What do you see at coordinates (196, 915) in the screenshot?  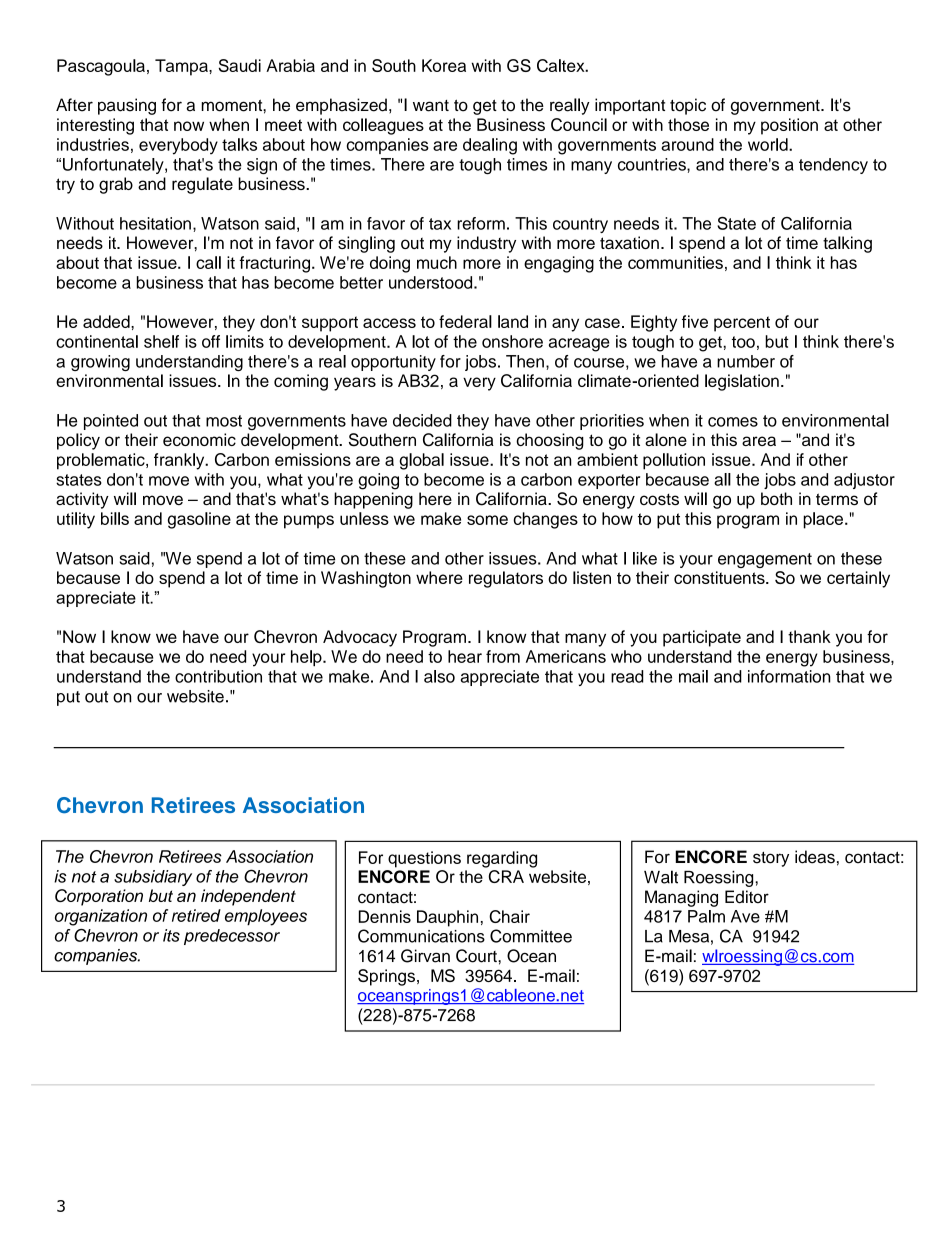 I see `retired` at bounding box center [196, 915].
